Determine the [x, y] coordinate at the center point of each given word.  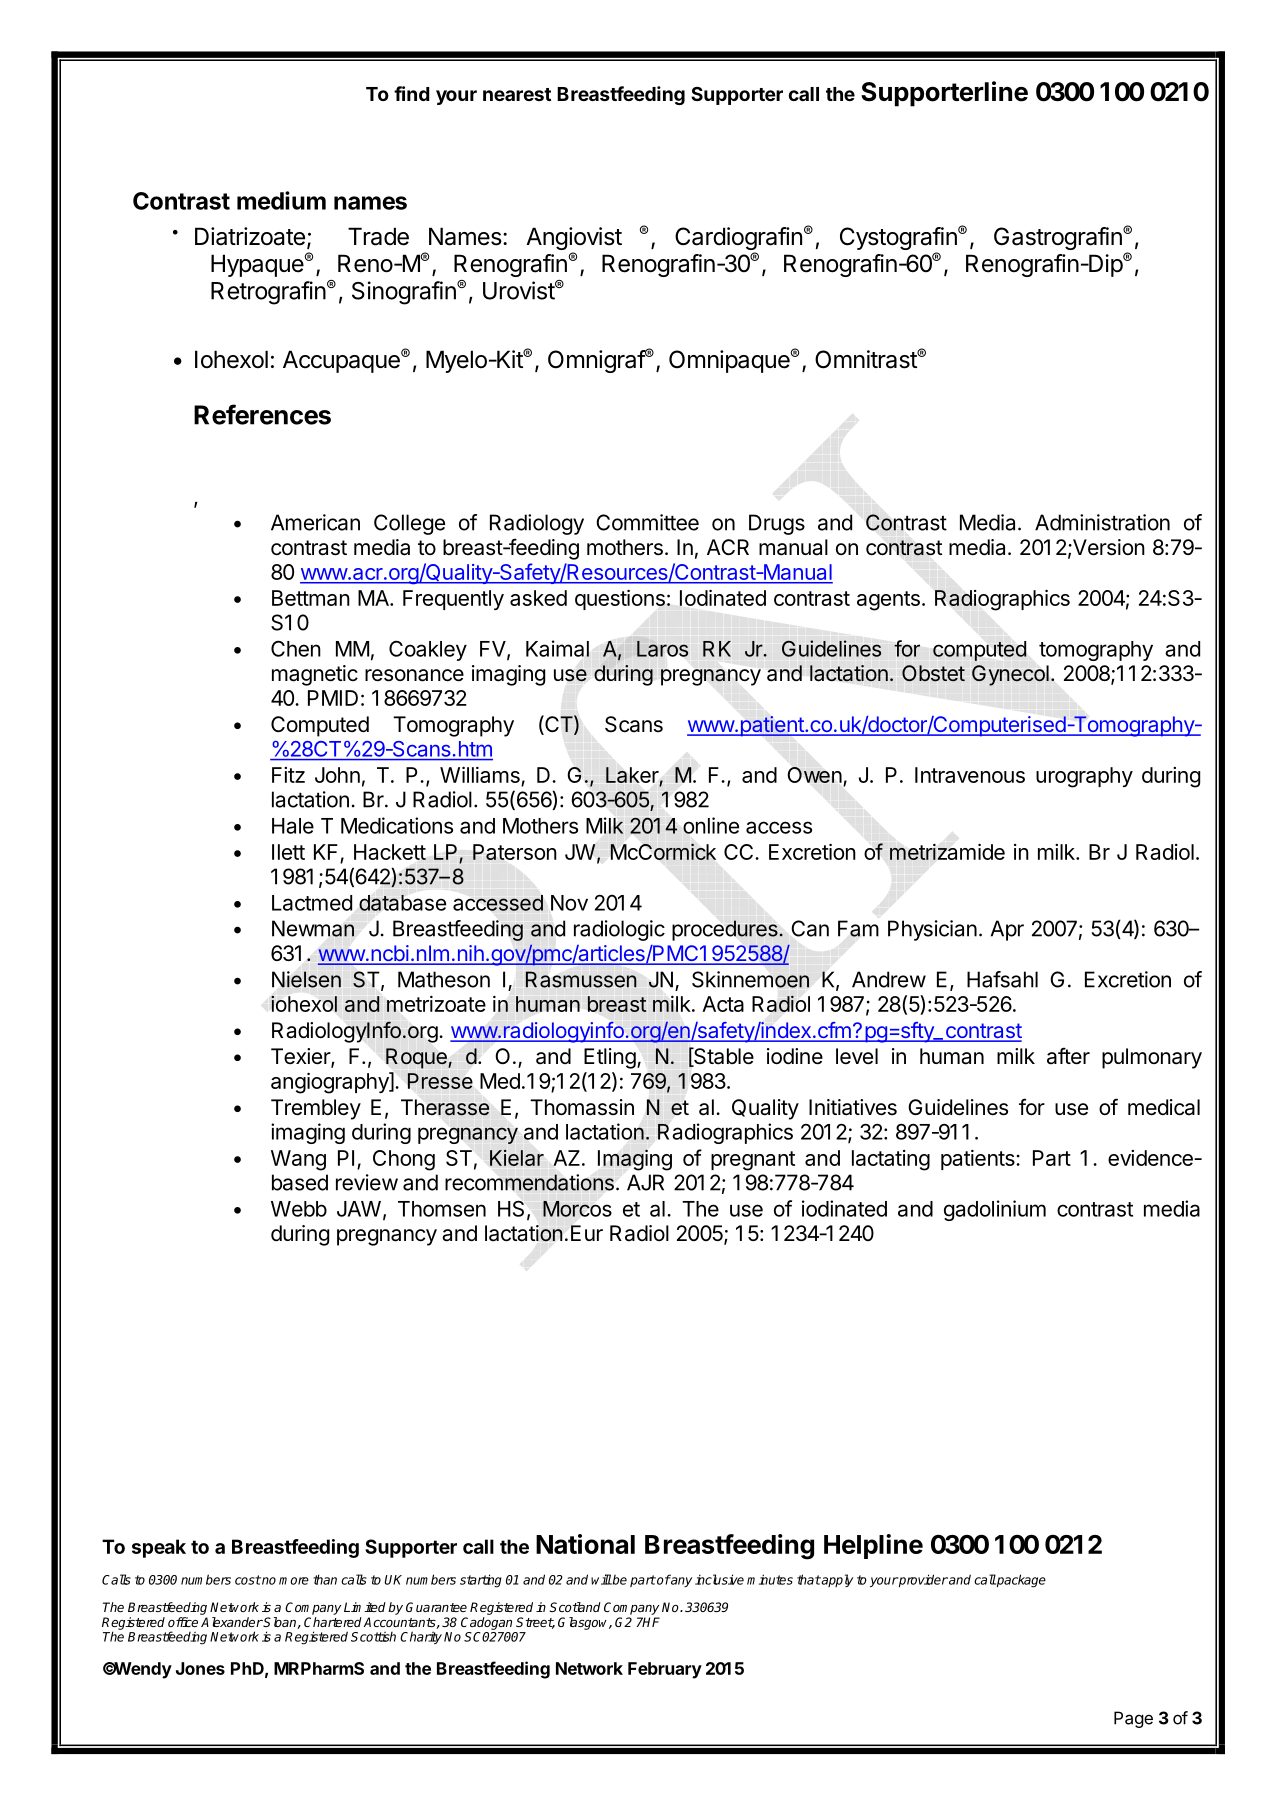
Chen [296, 648]
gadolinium [995, 1210]
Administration [1102, 522]
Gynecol [1010, 675]
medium [281, 200]
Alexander [232, 1622]
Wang [298, 1160]
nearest [517, 94]
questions [620, 599]
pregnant [753, 1161]
